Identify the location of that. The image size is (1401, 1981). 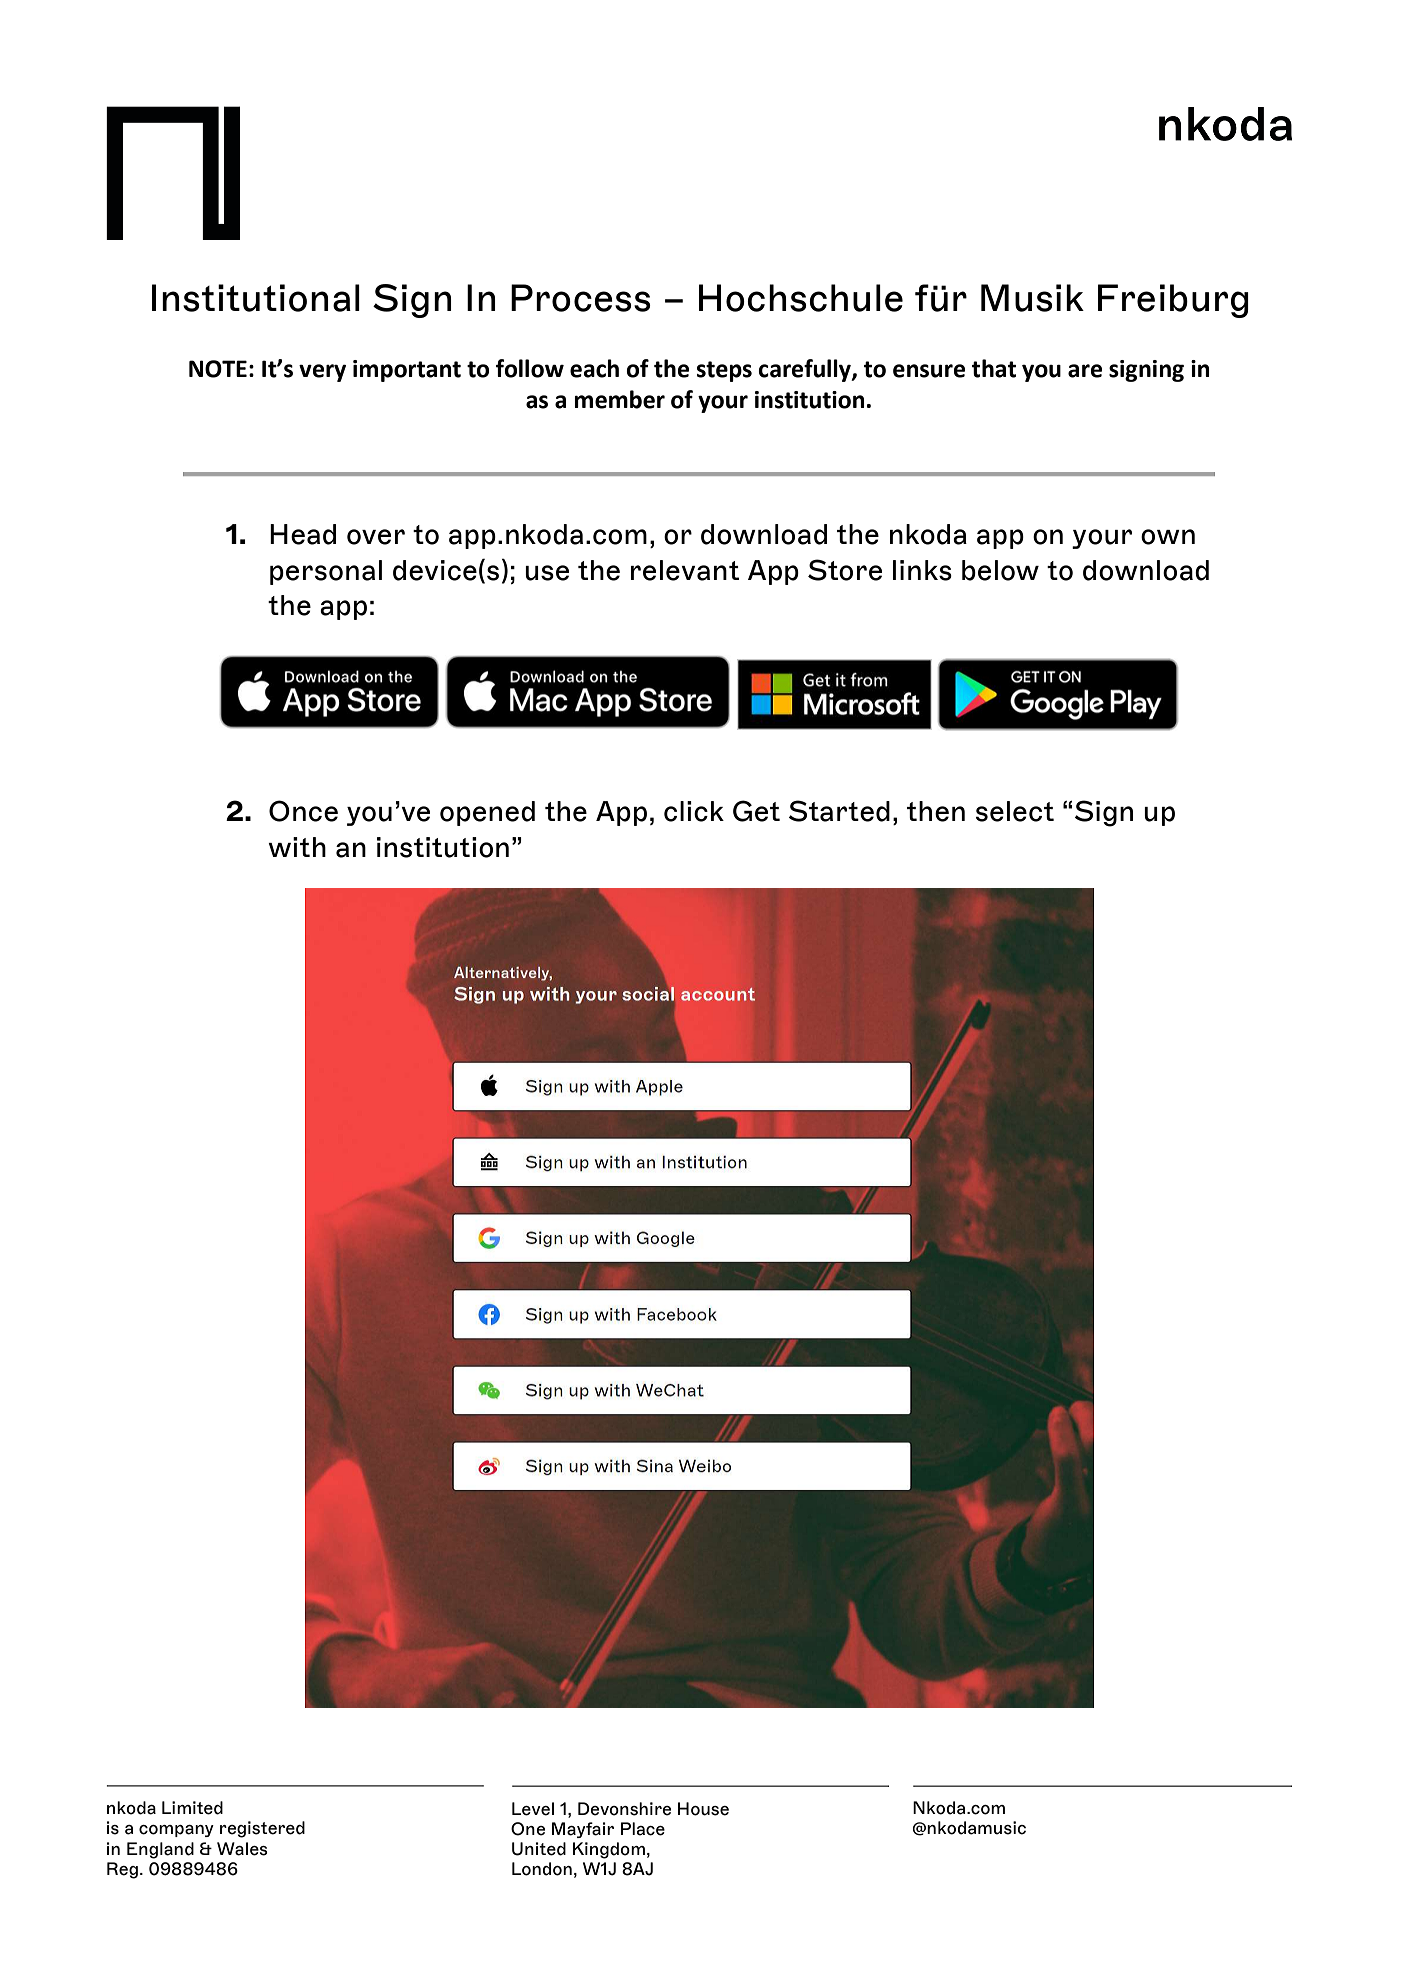
(994, 368).
